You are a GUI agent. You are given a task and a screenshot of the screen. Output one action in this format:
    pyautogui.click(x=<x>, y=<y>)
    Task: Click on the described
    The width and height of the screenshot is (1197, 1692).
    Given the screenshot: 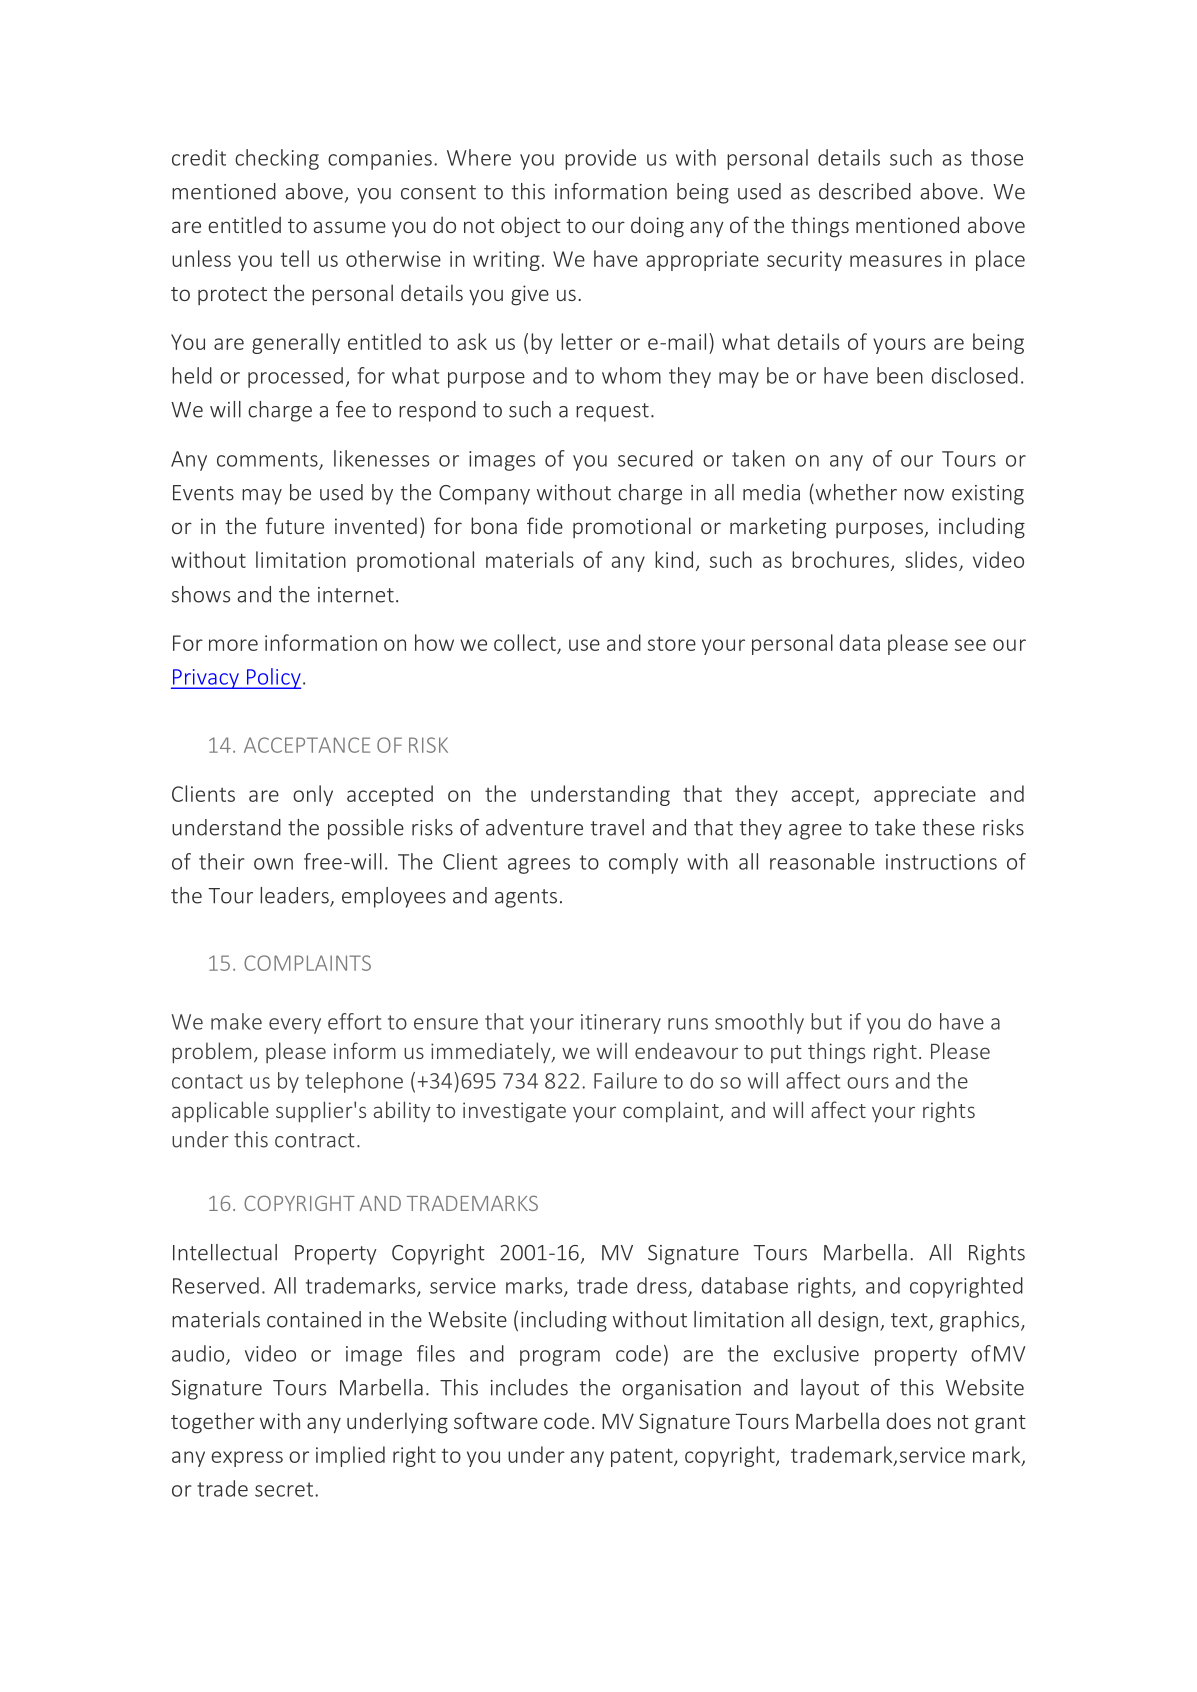 What is the action you would take?
    pyautogui.click(x=865, y=191)
